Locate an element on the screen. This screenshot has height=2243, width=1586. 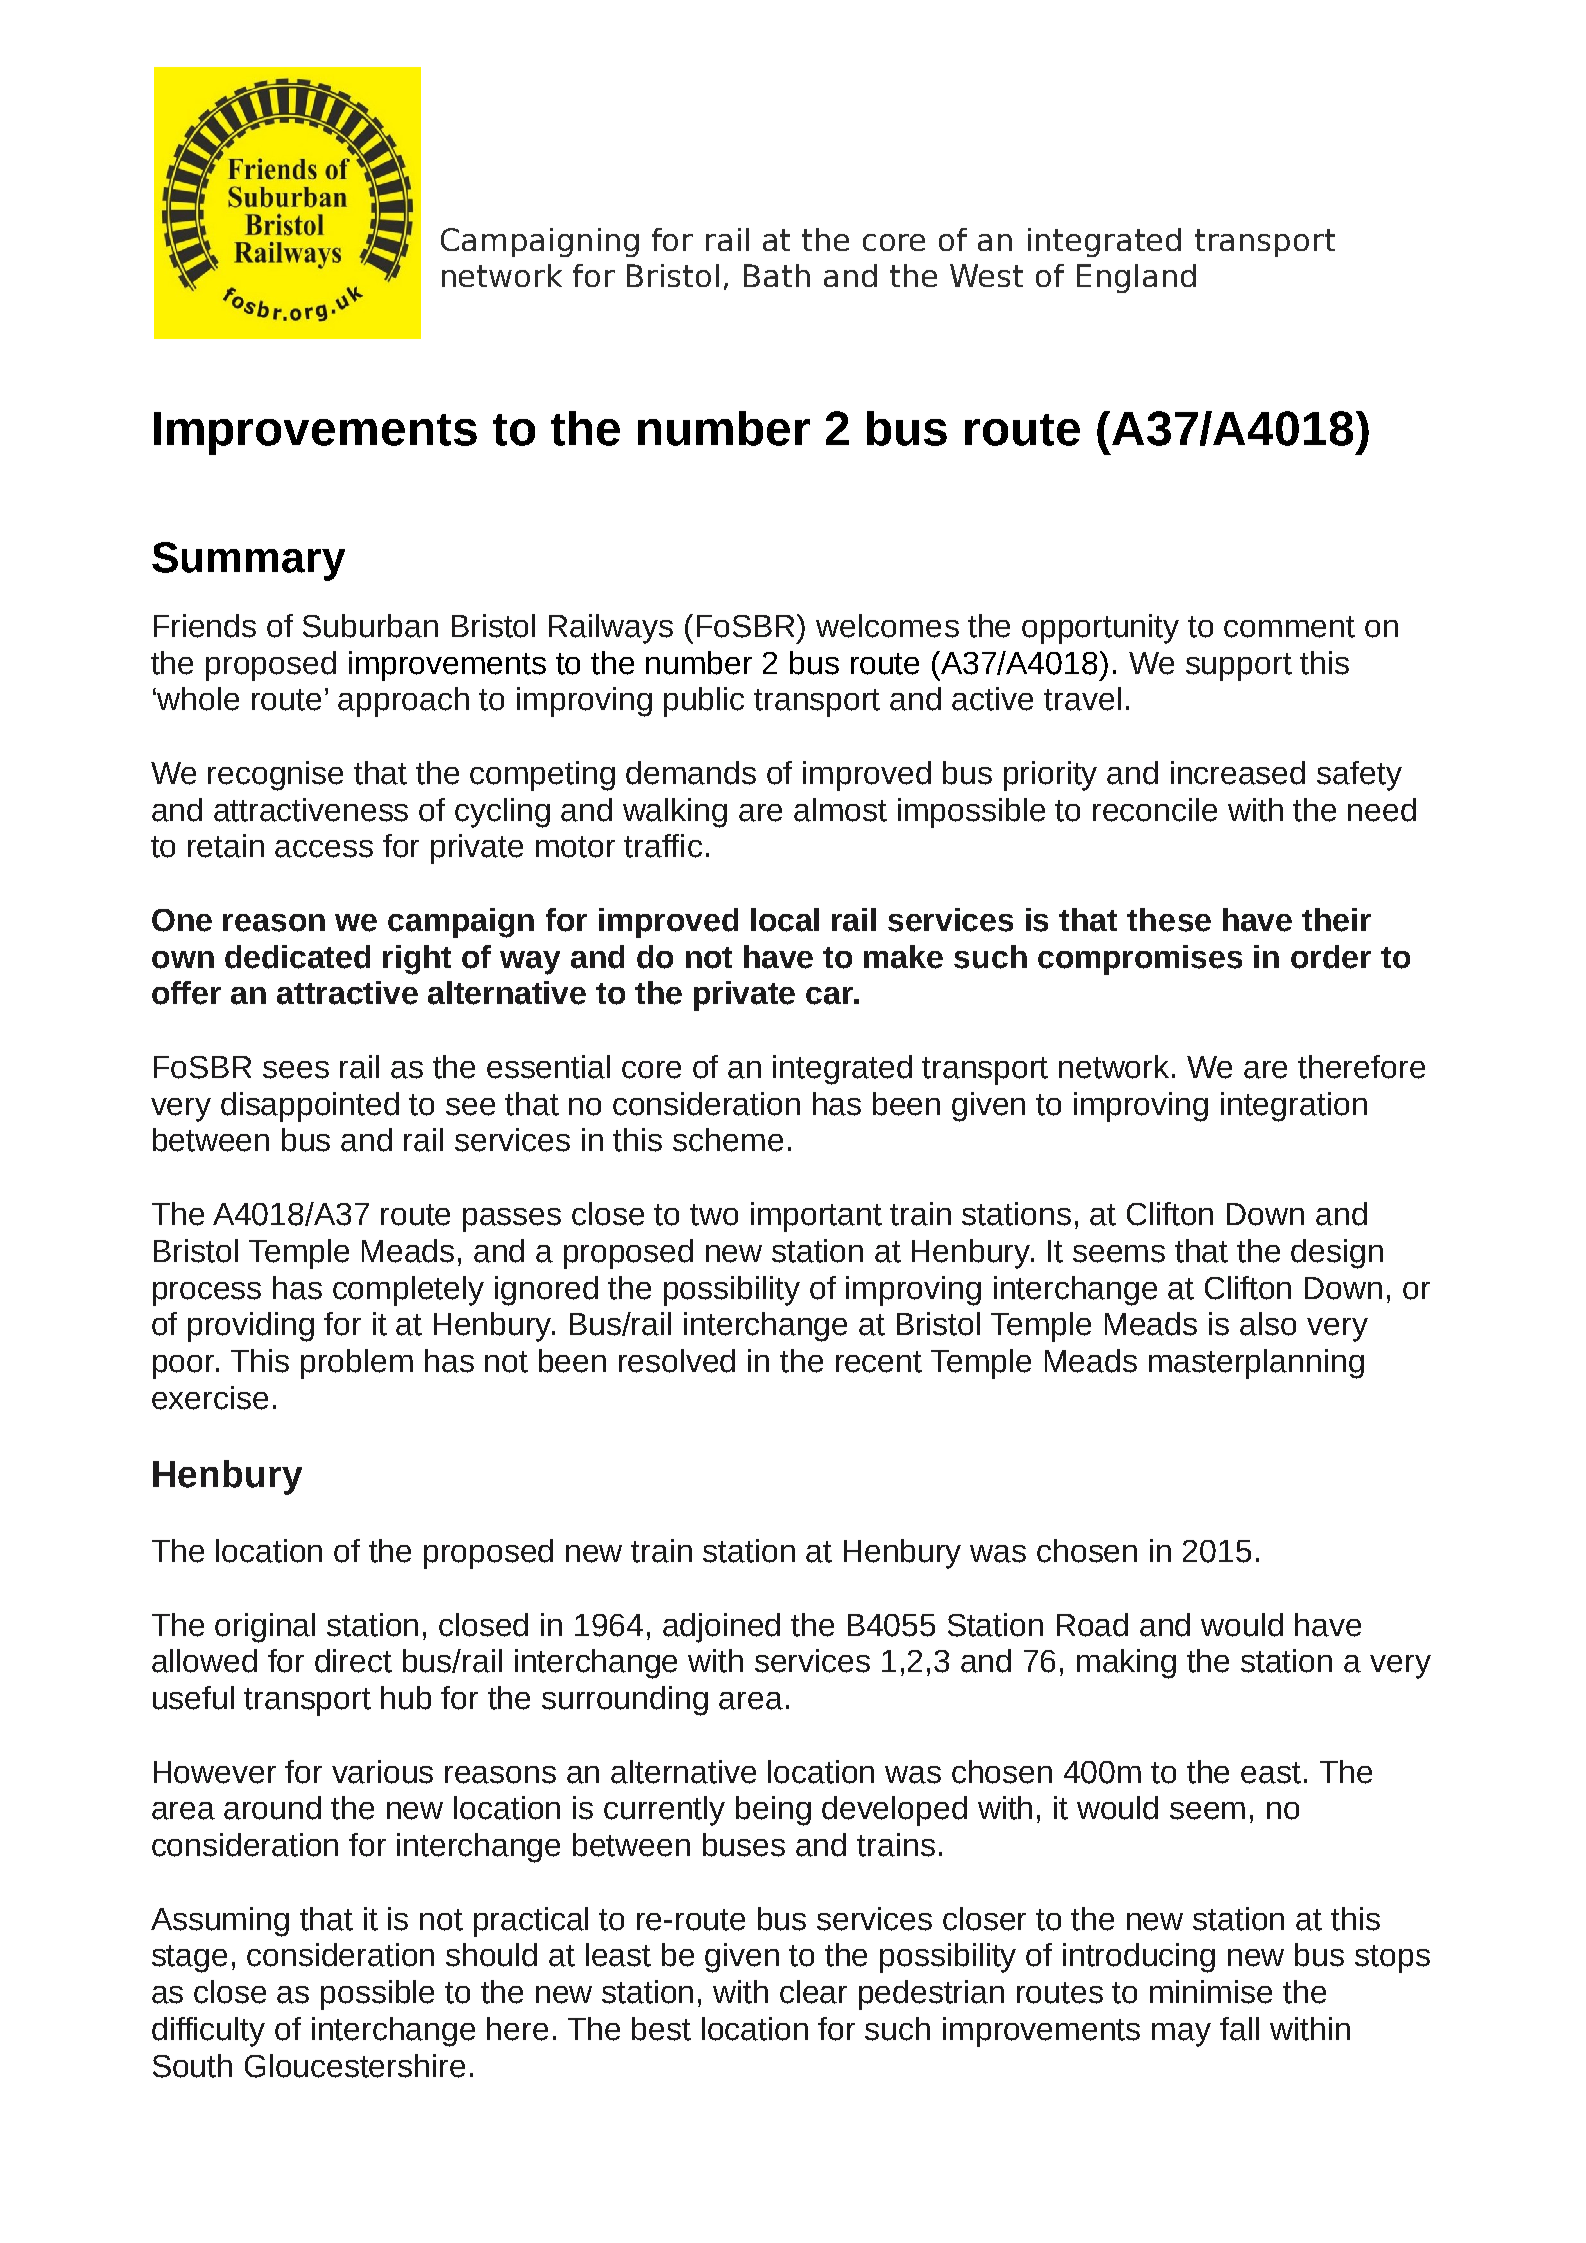
public is located at coordinates (704, 702).
